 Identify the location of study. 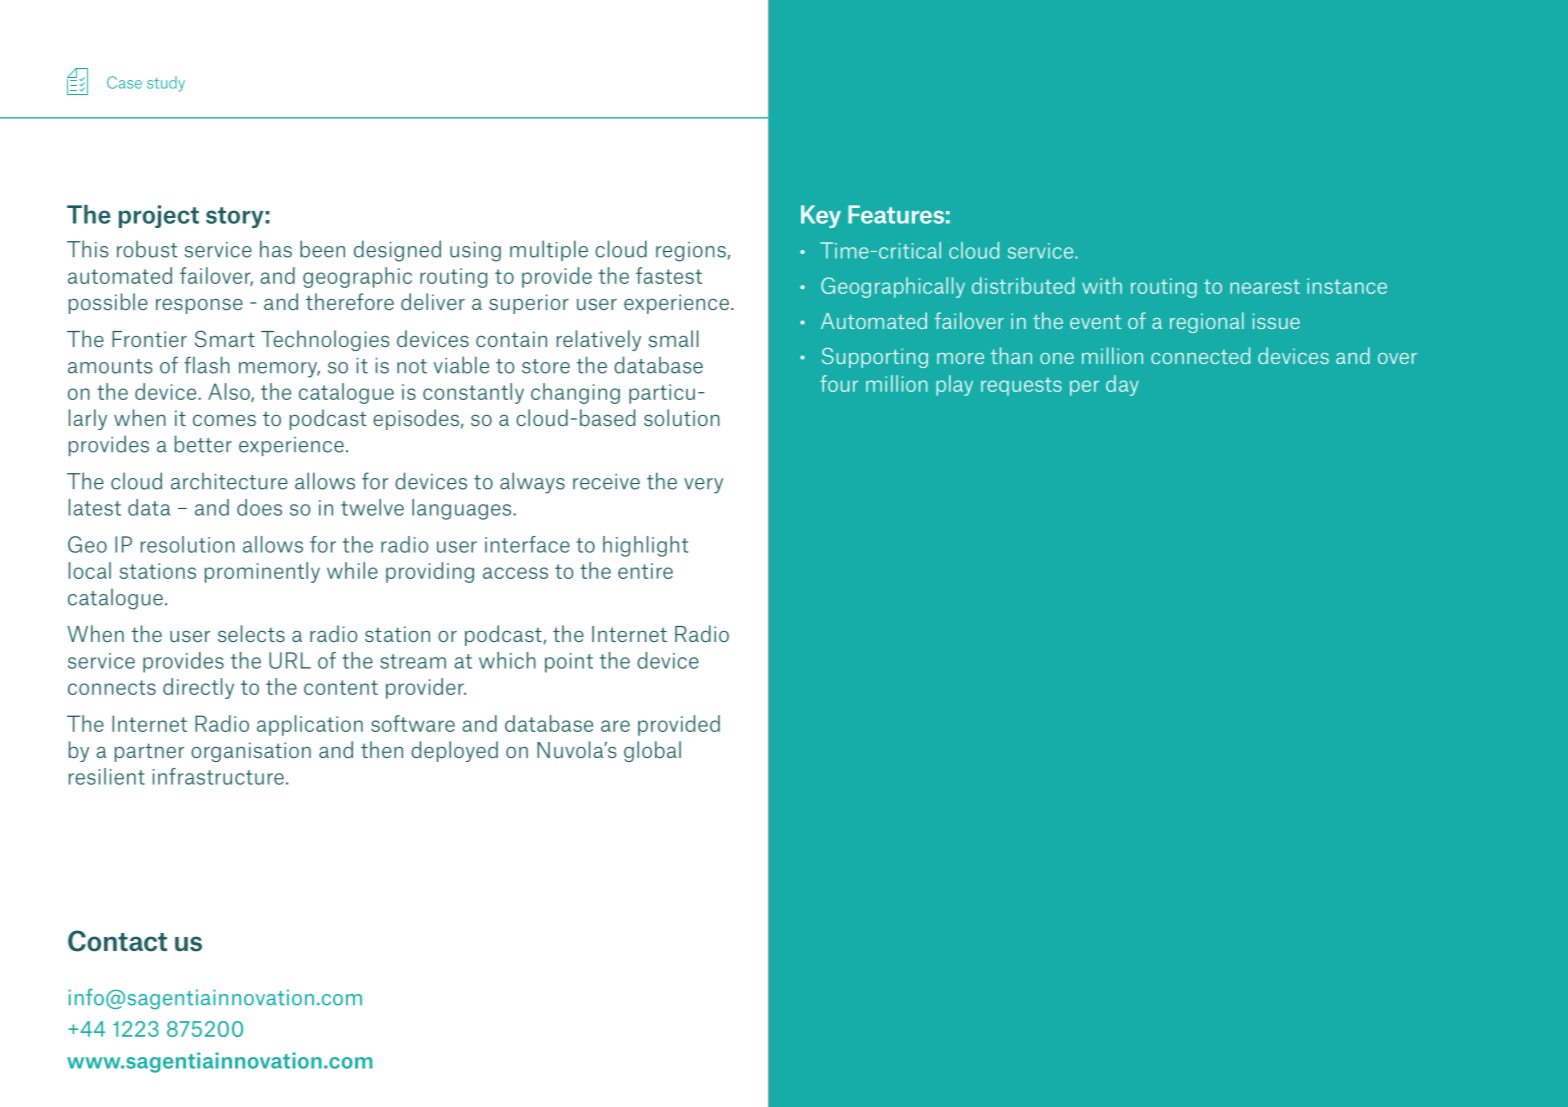
(166, 84).
